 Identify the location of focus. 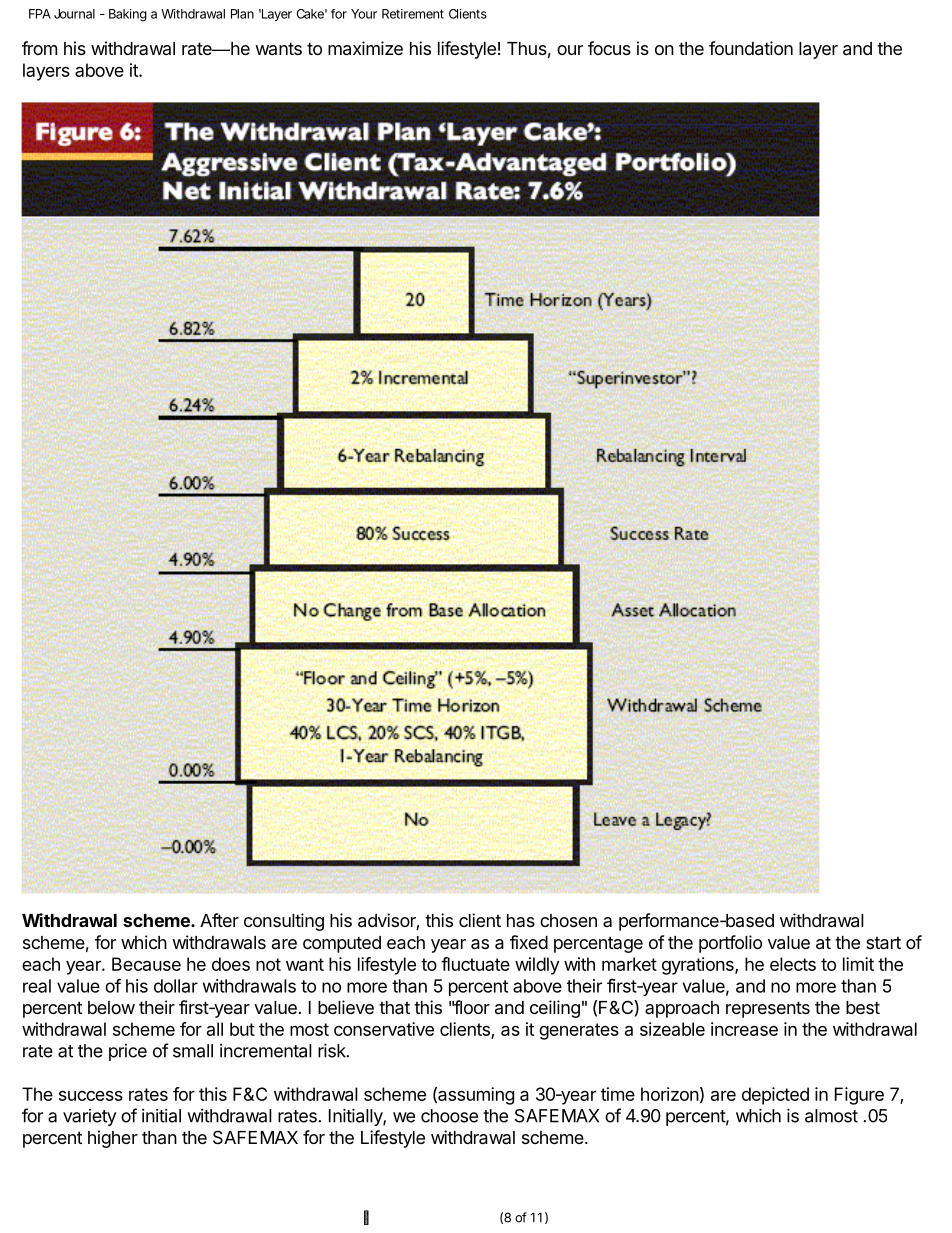
(609, 48).
